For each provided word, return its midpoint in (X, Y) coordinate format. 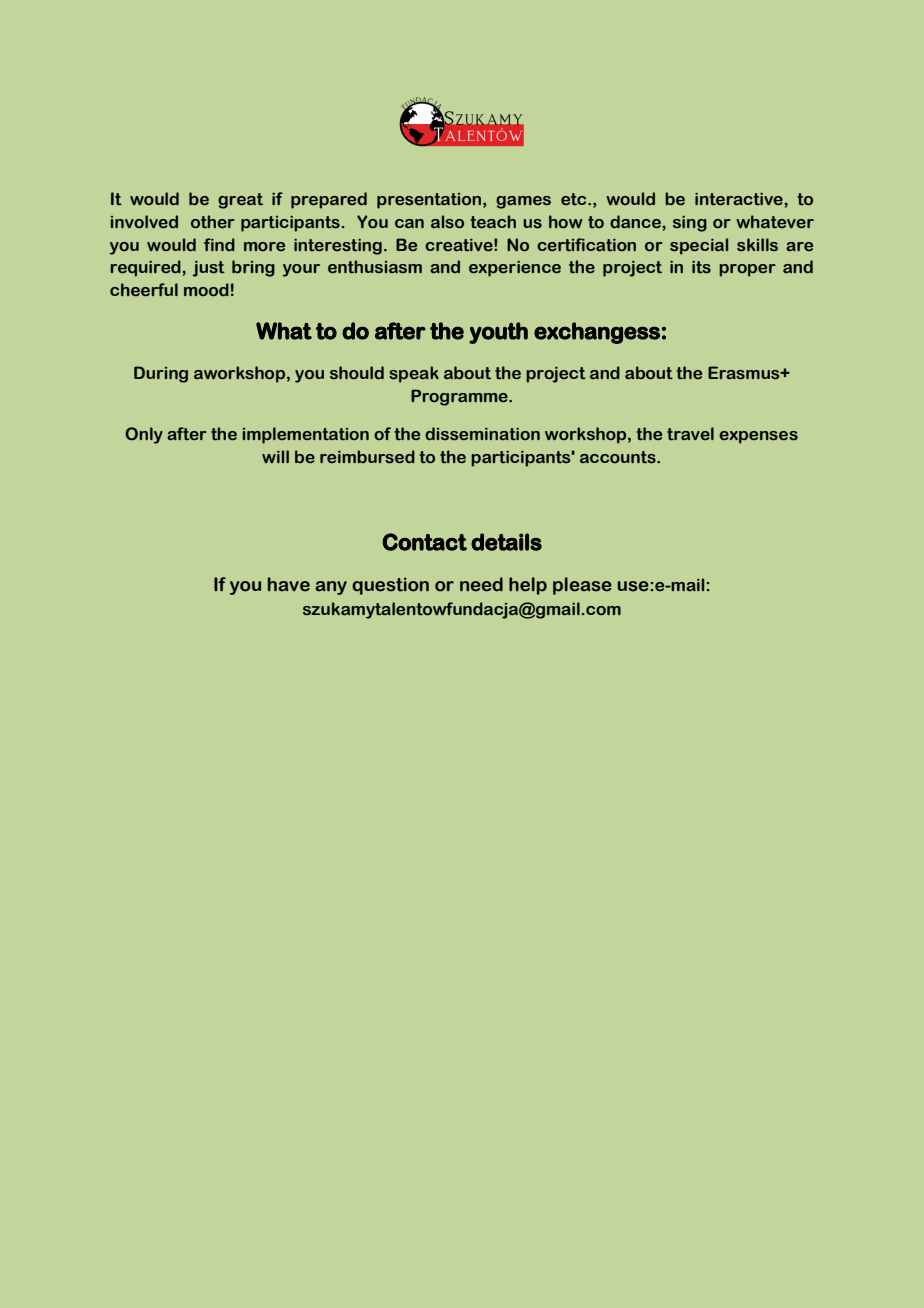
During (161, 374)
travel (690, 434)
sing (690, 223)
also (447, 222)
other (213, 222)
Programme (460, 397)
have (289, 584)
